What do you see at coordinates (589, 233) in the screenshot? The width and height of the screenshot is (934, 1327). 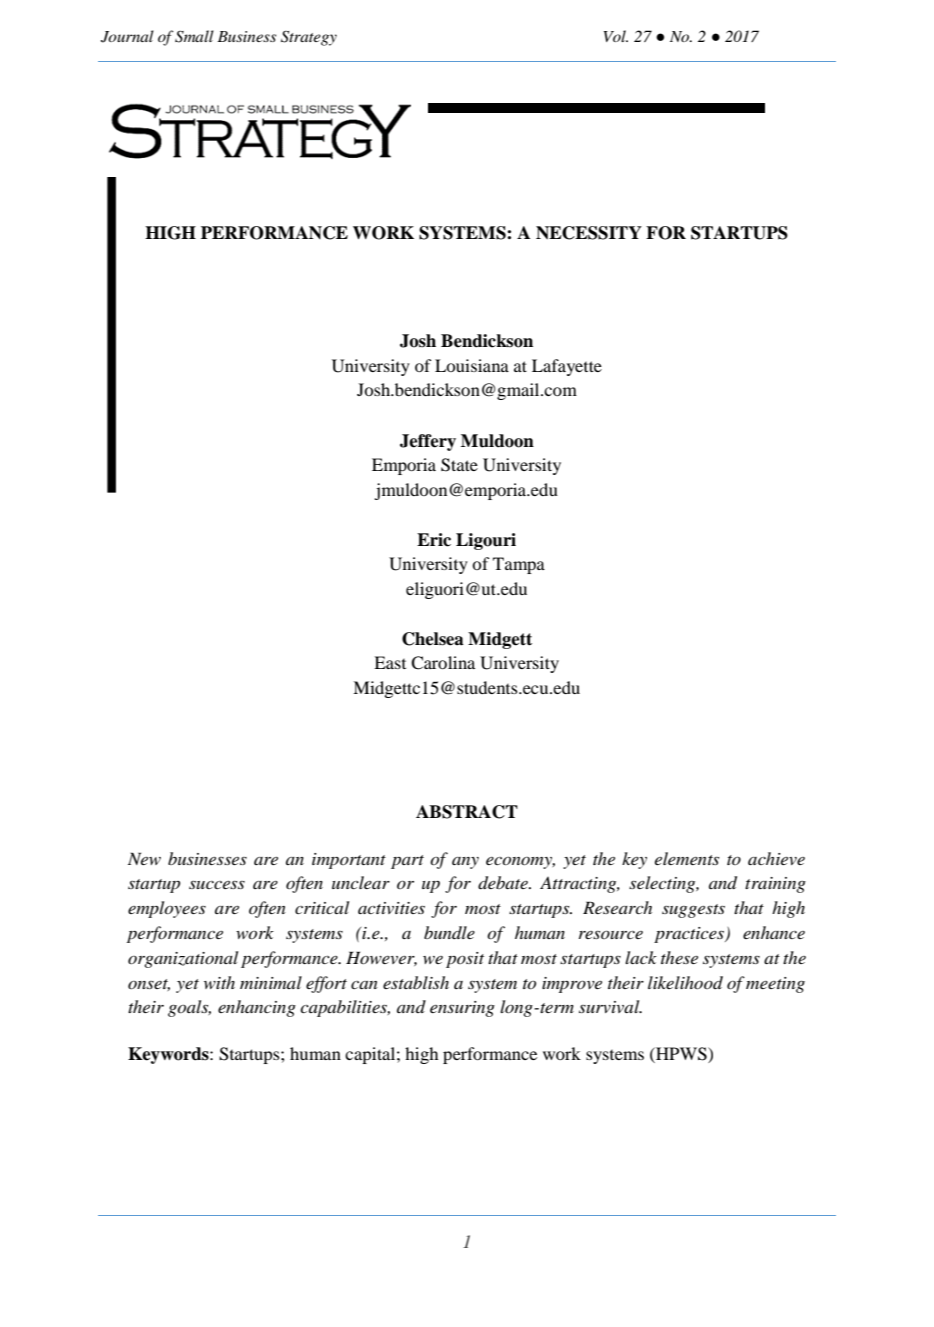 I see `NECESSITY` at bounding box center [589, 233].
